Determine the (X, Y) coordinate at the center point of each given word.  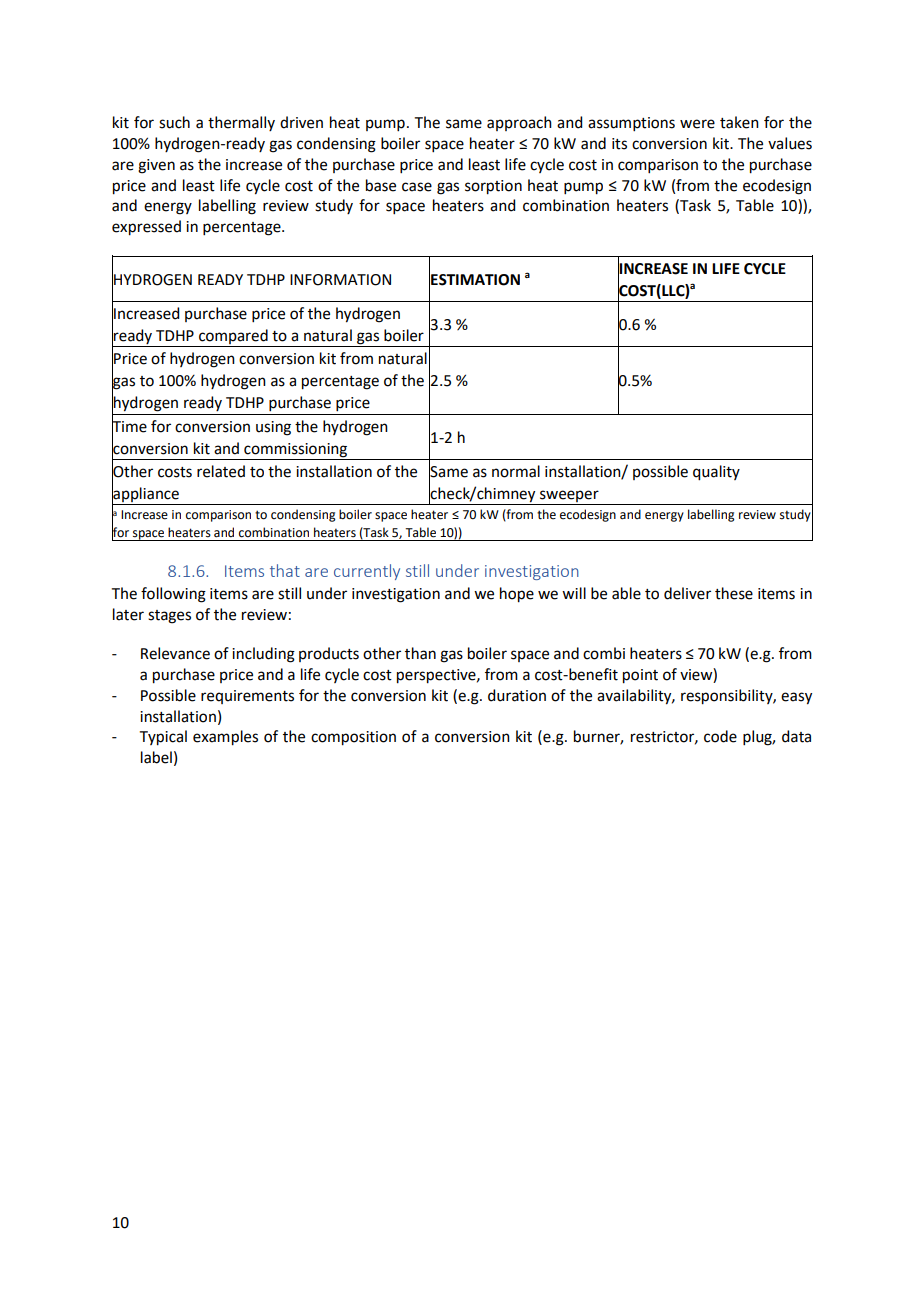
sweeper (569, 496)
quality (716, 473)
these (734, 593)
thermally (241, 123)
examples (225, 738)
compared (233, 336)
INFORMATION (340, 280)
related (221, 471)
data (796, 736)
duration (517, 695)
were (697, 124)
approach (519, 123)
